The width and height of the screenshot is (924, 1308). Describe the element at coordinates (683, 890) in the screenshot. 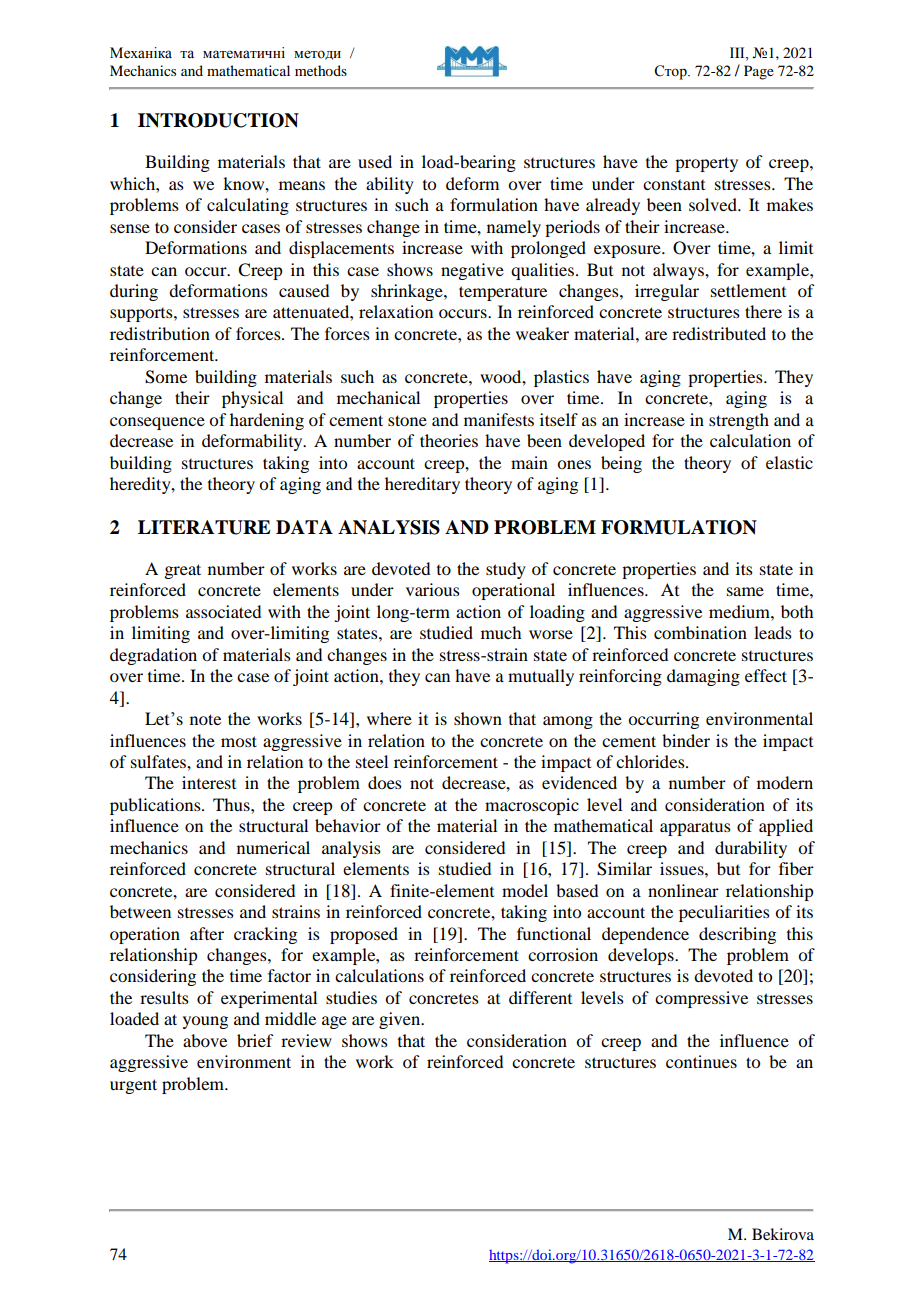

I see `nonlinear` at that location.
